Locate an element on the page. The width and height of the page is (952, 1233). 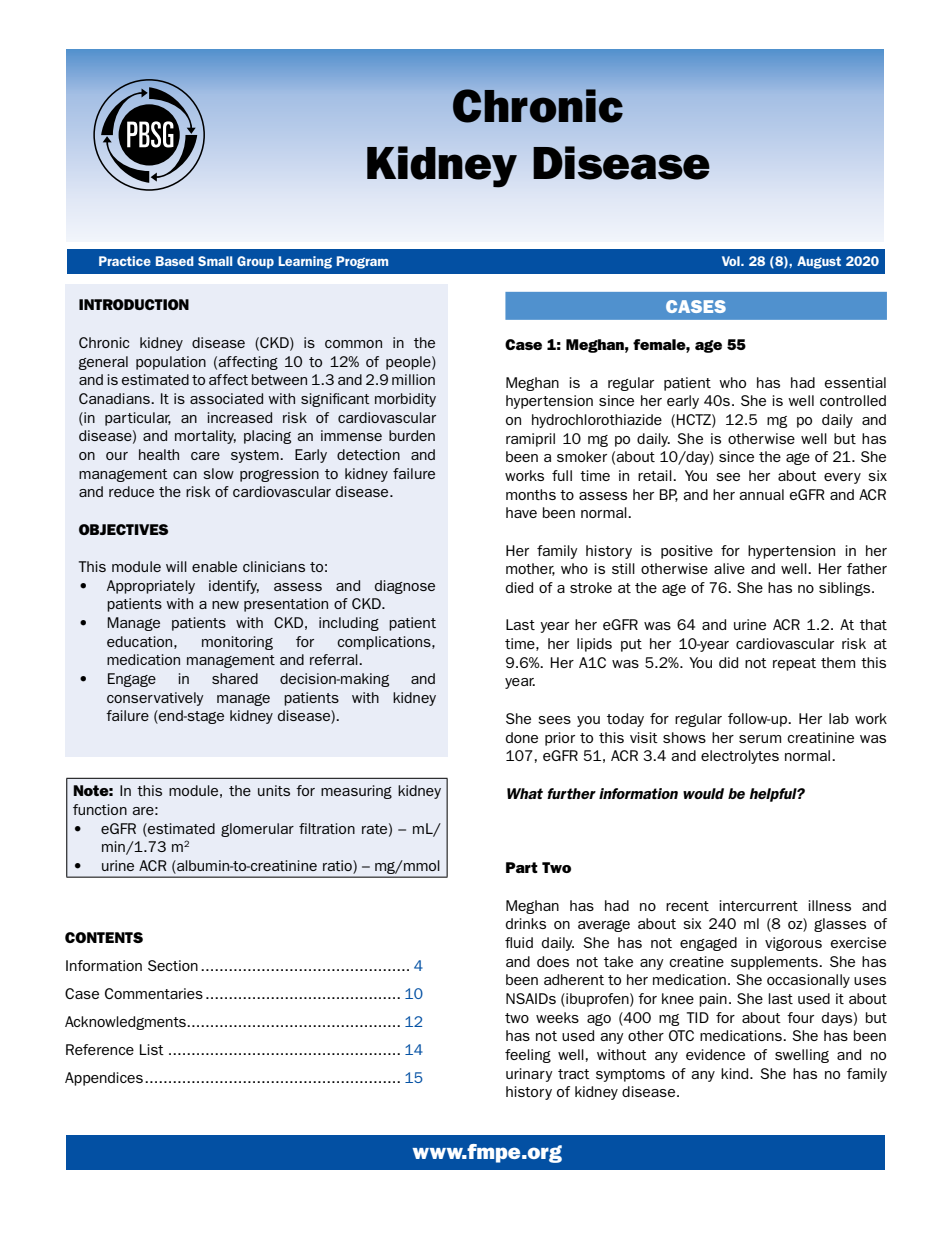
drinks is located at coordinates (526, 923).
